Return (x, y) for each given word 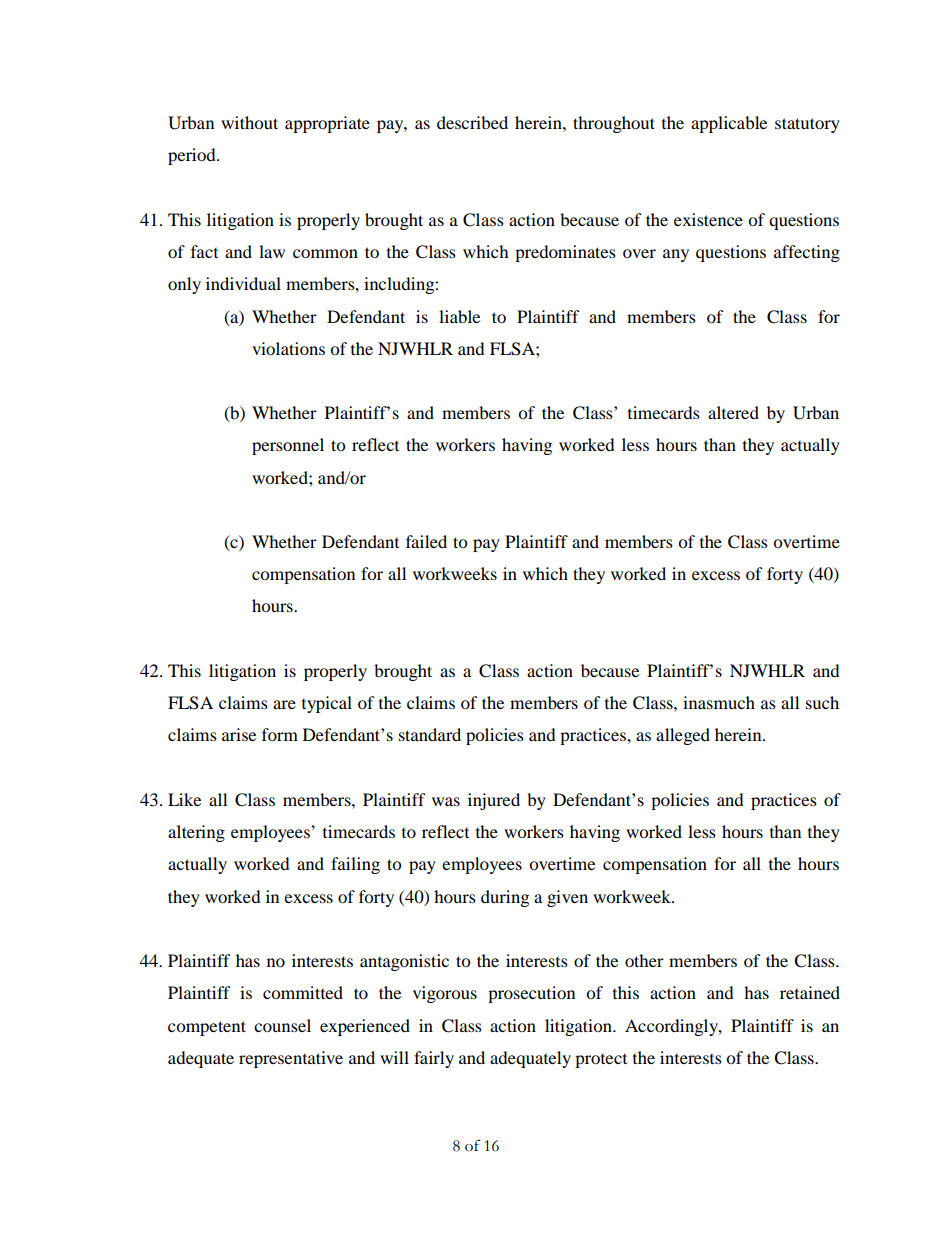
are (284, 704)
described (472, 122)
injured (494, 801)
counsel (282, 1025)
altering (196, 833)
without (249, 122)
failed (426, 541)
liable (459, 316)
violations (288, 348)
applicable (729, 124)
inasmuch (719, 702)
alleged (683, 736)
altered (733, 412)
